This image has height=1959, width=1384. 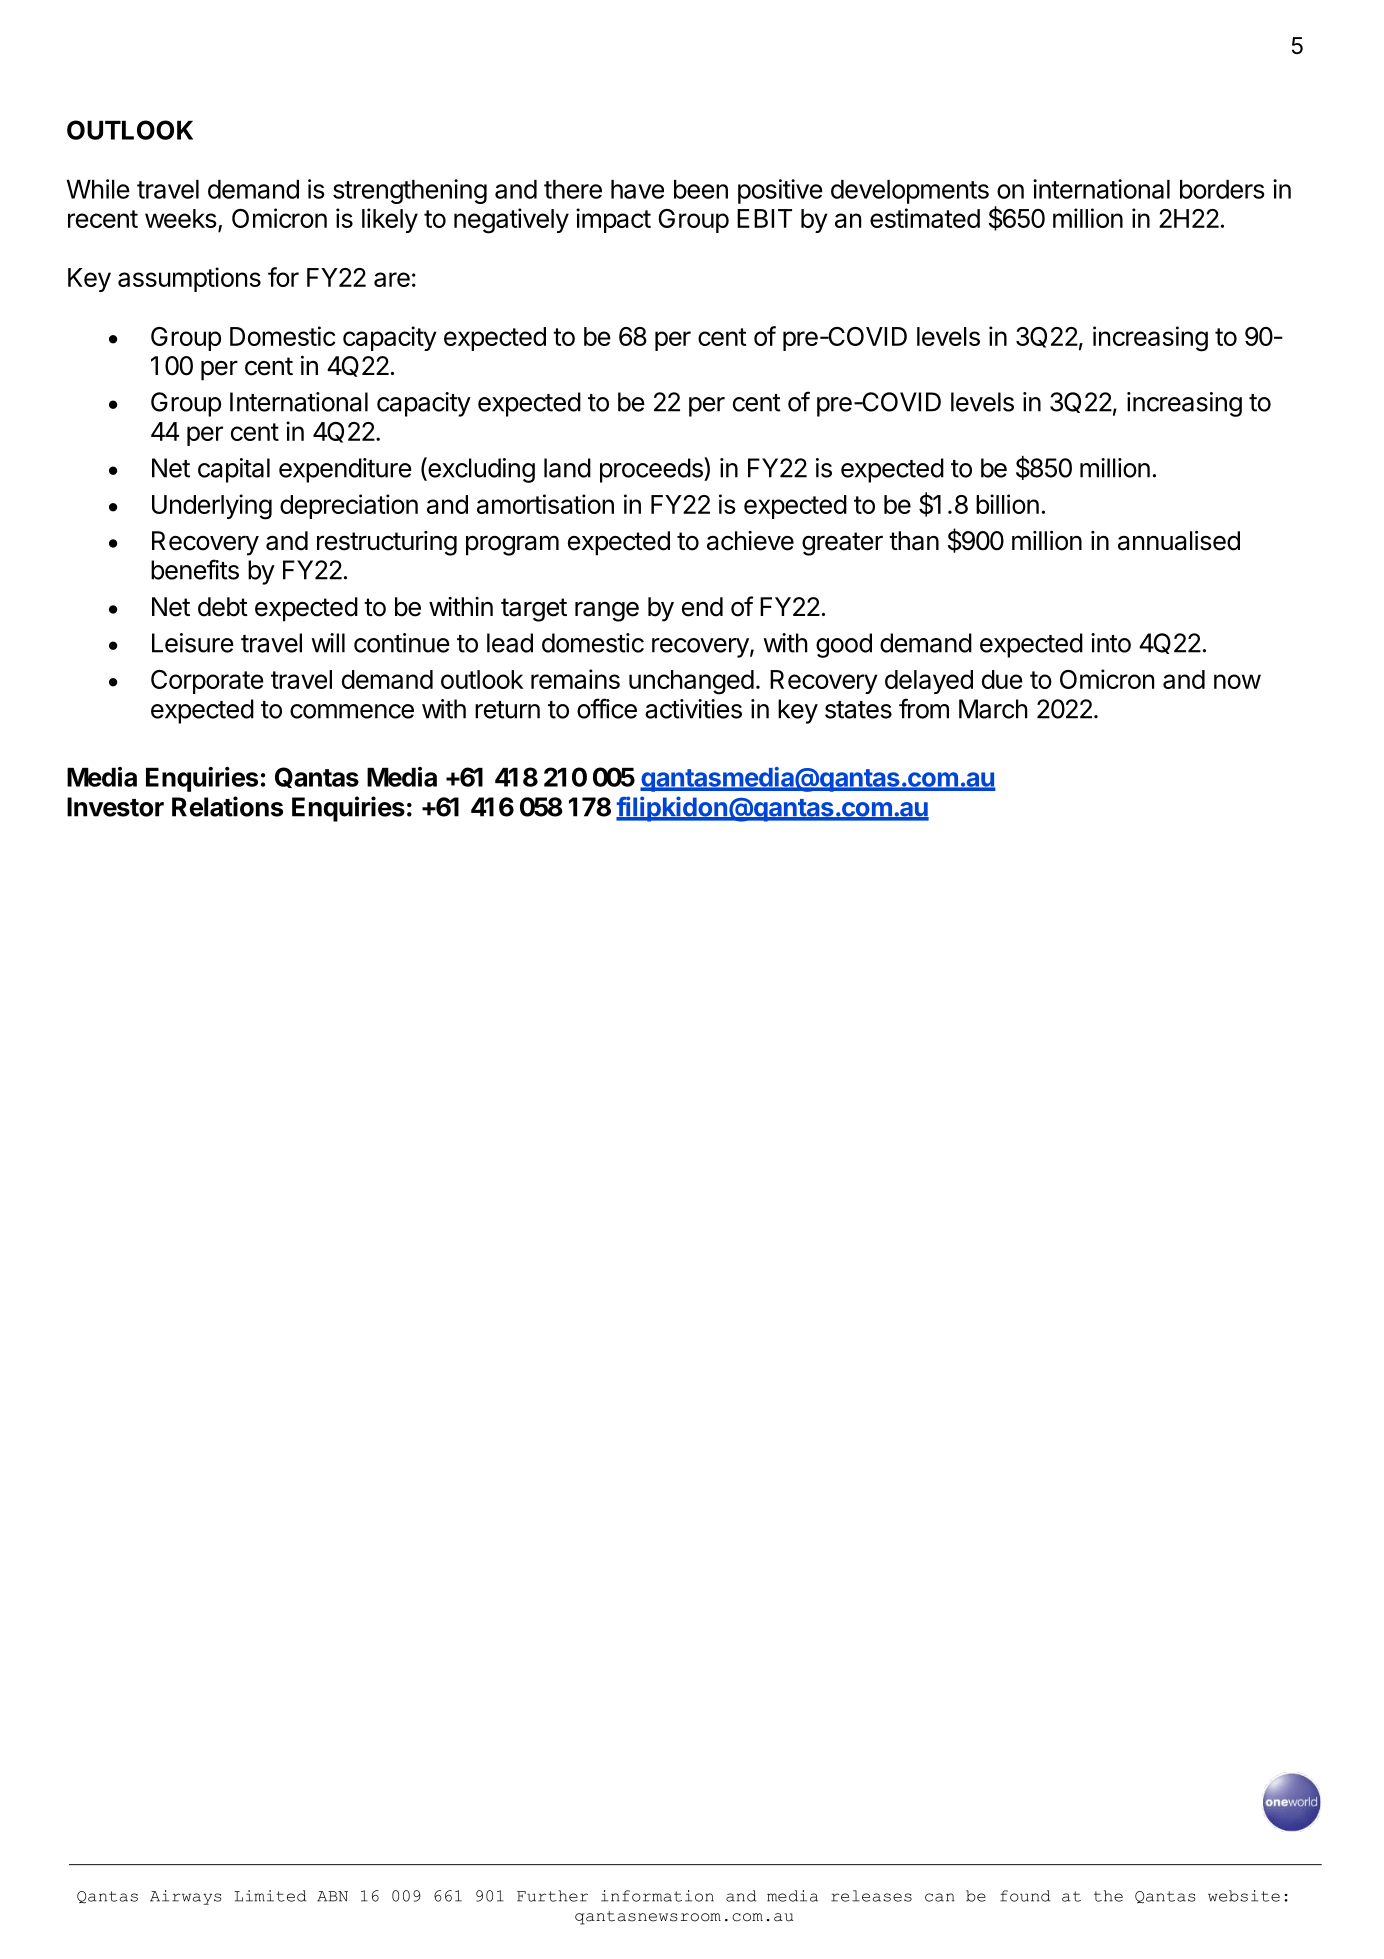 I want to click on Limited, so click(x=270, y=1896).
